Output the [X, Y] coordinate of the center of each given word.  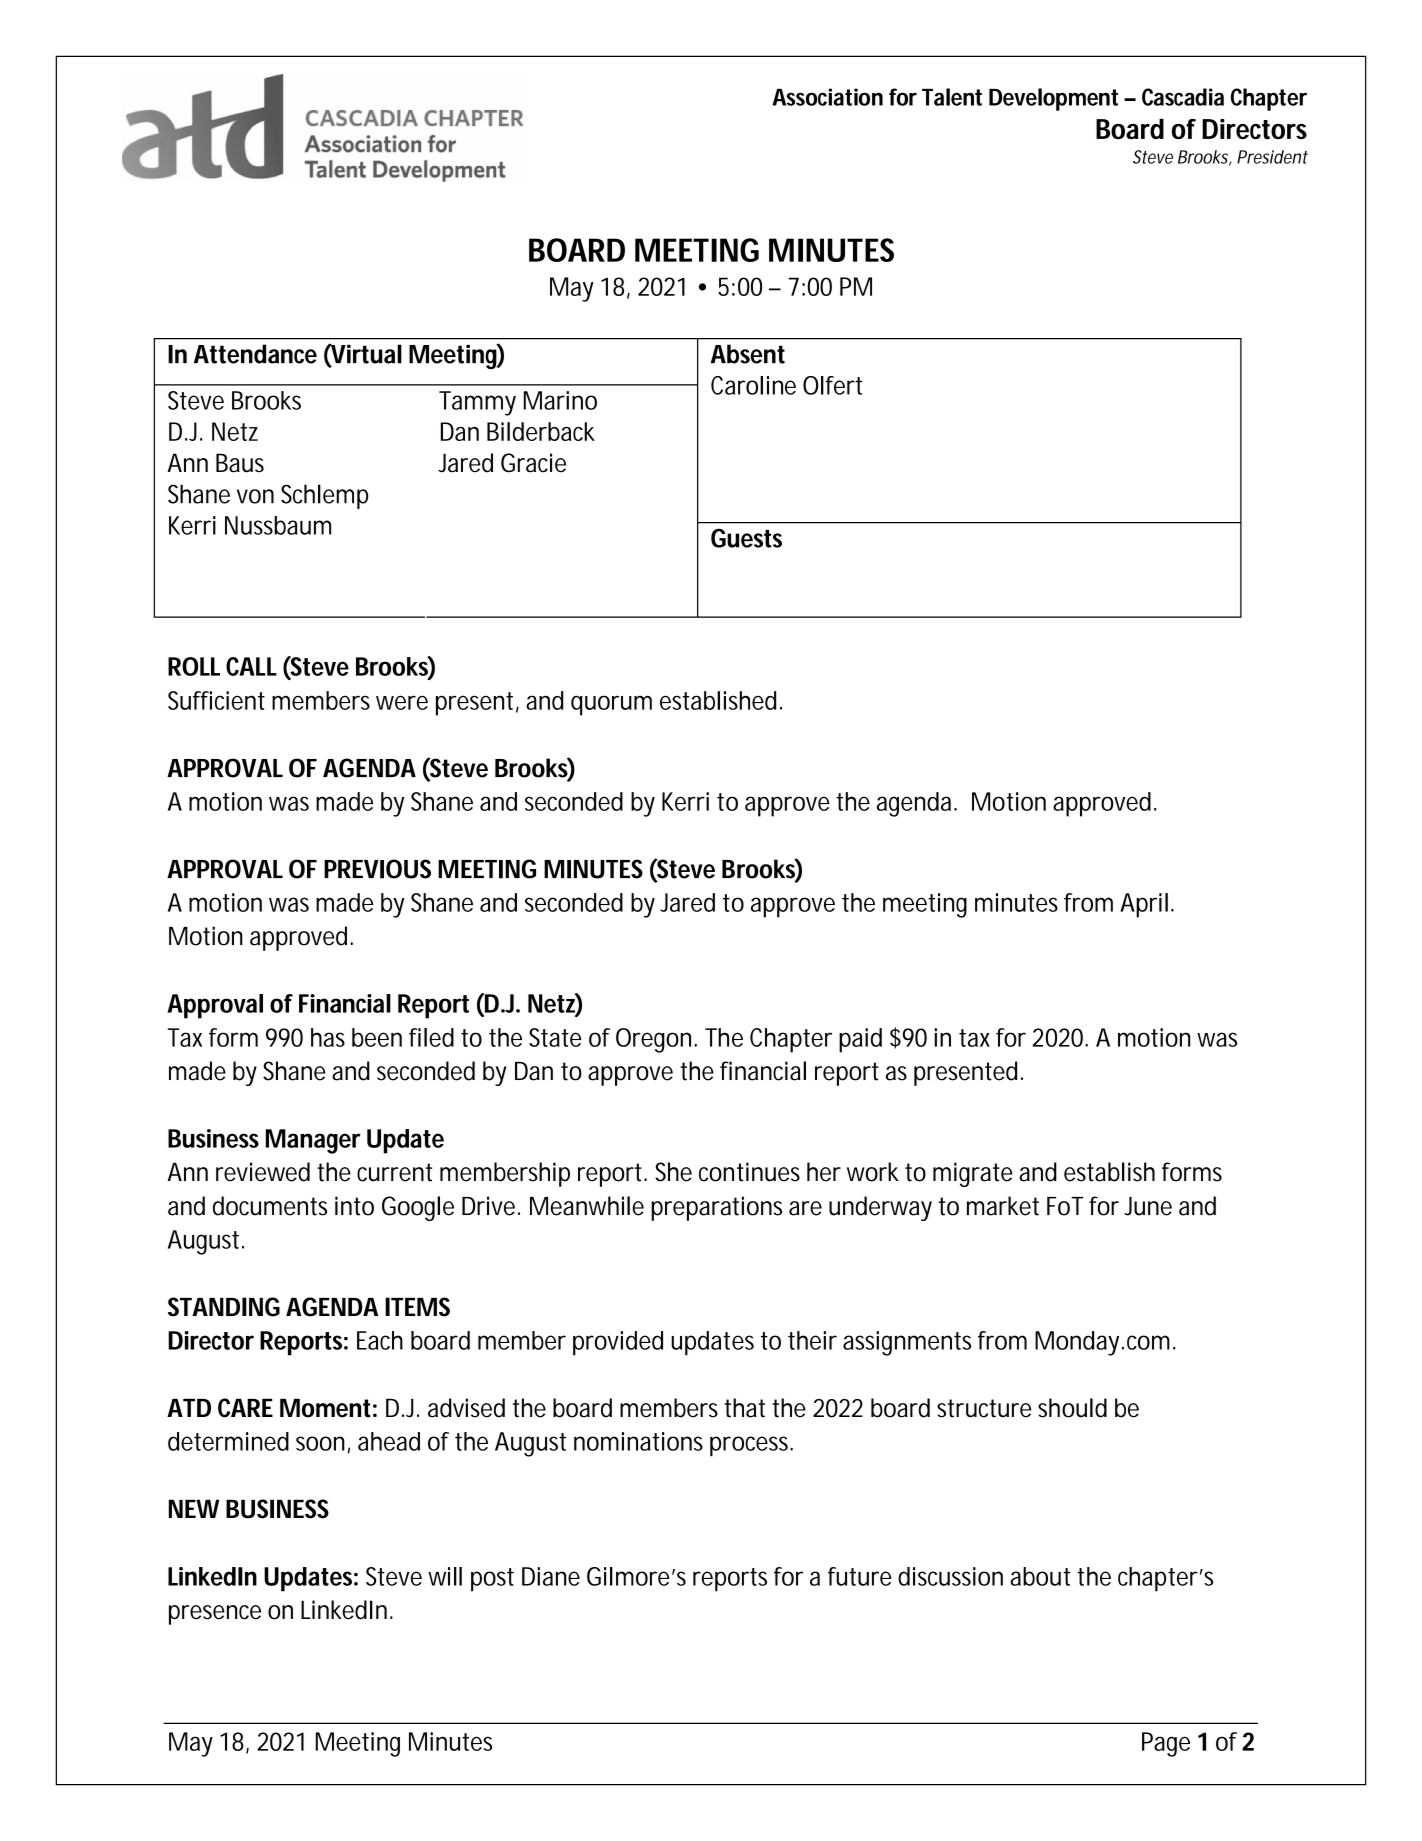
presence [215, 1615]
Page [1166, 1744]
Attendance [255, 354]
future [860, 1576]
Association [828, 97]
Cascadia [1183, 97]
